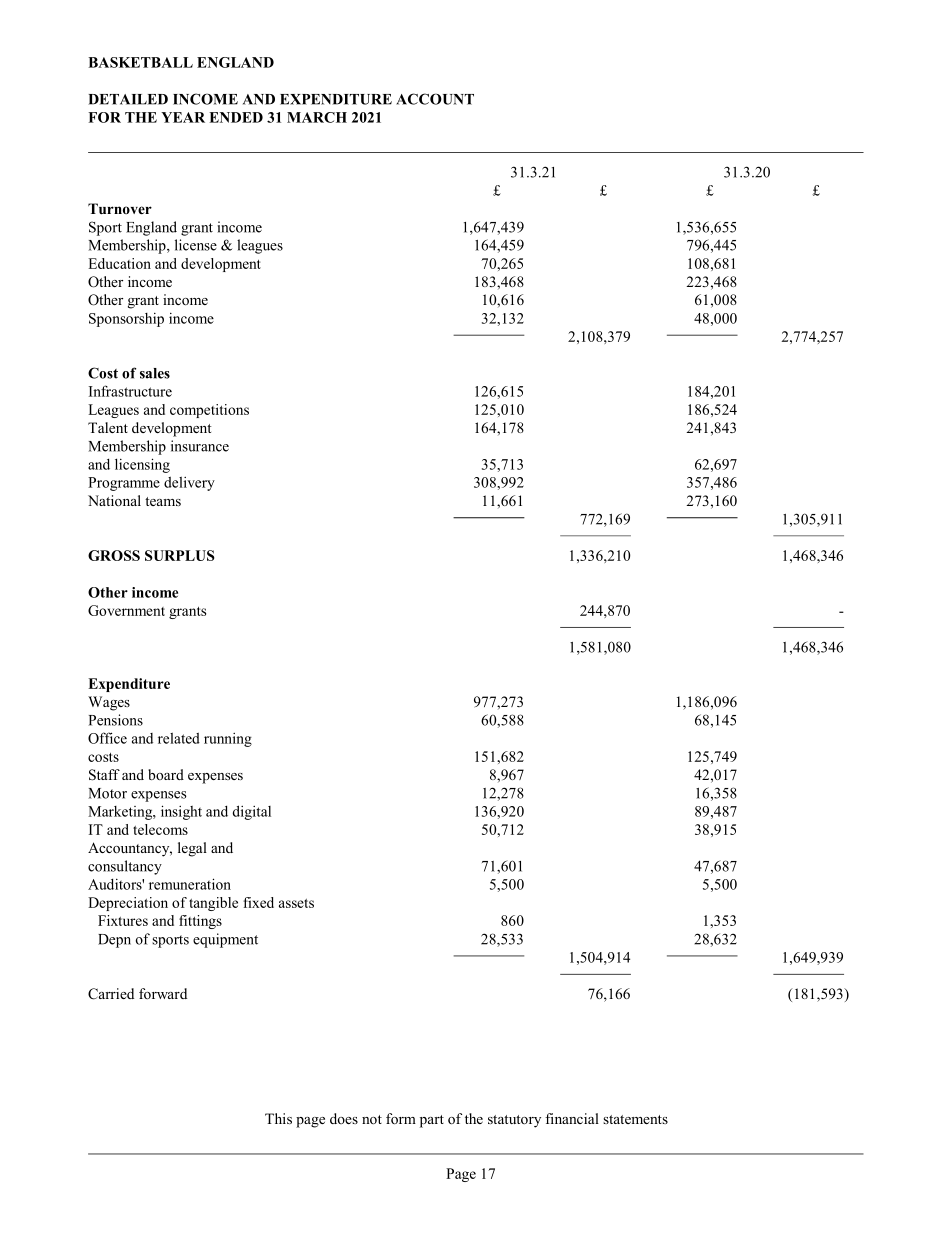  Describe the element at coordinates (209, 411) in the document. I see `competitions` at that location.
